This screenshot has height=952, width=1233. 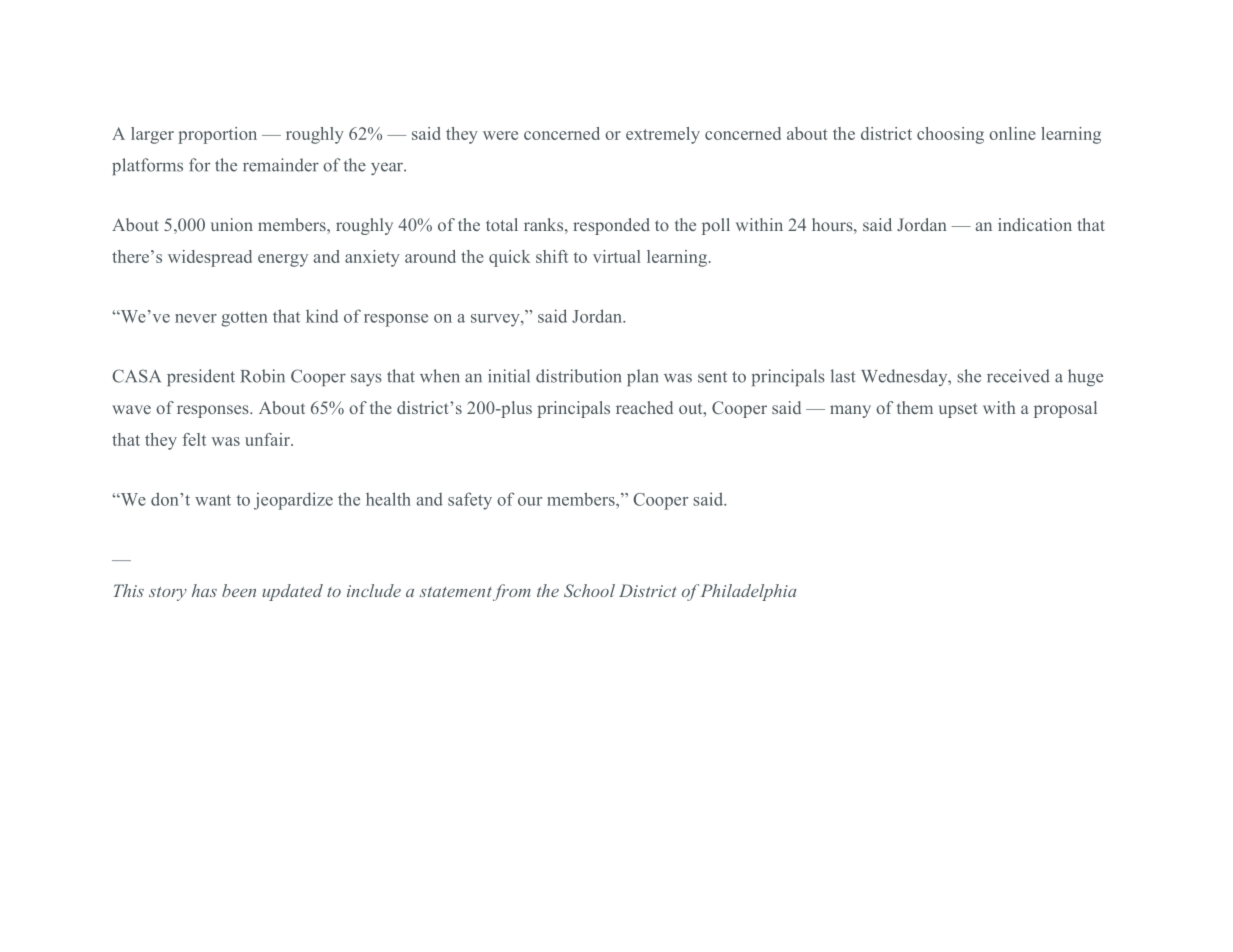 What do you see at coordinates (578, 376) in the screenshot?
I see `distribution` at bounding box center [578, 376].
